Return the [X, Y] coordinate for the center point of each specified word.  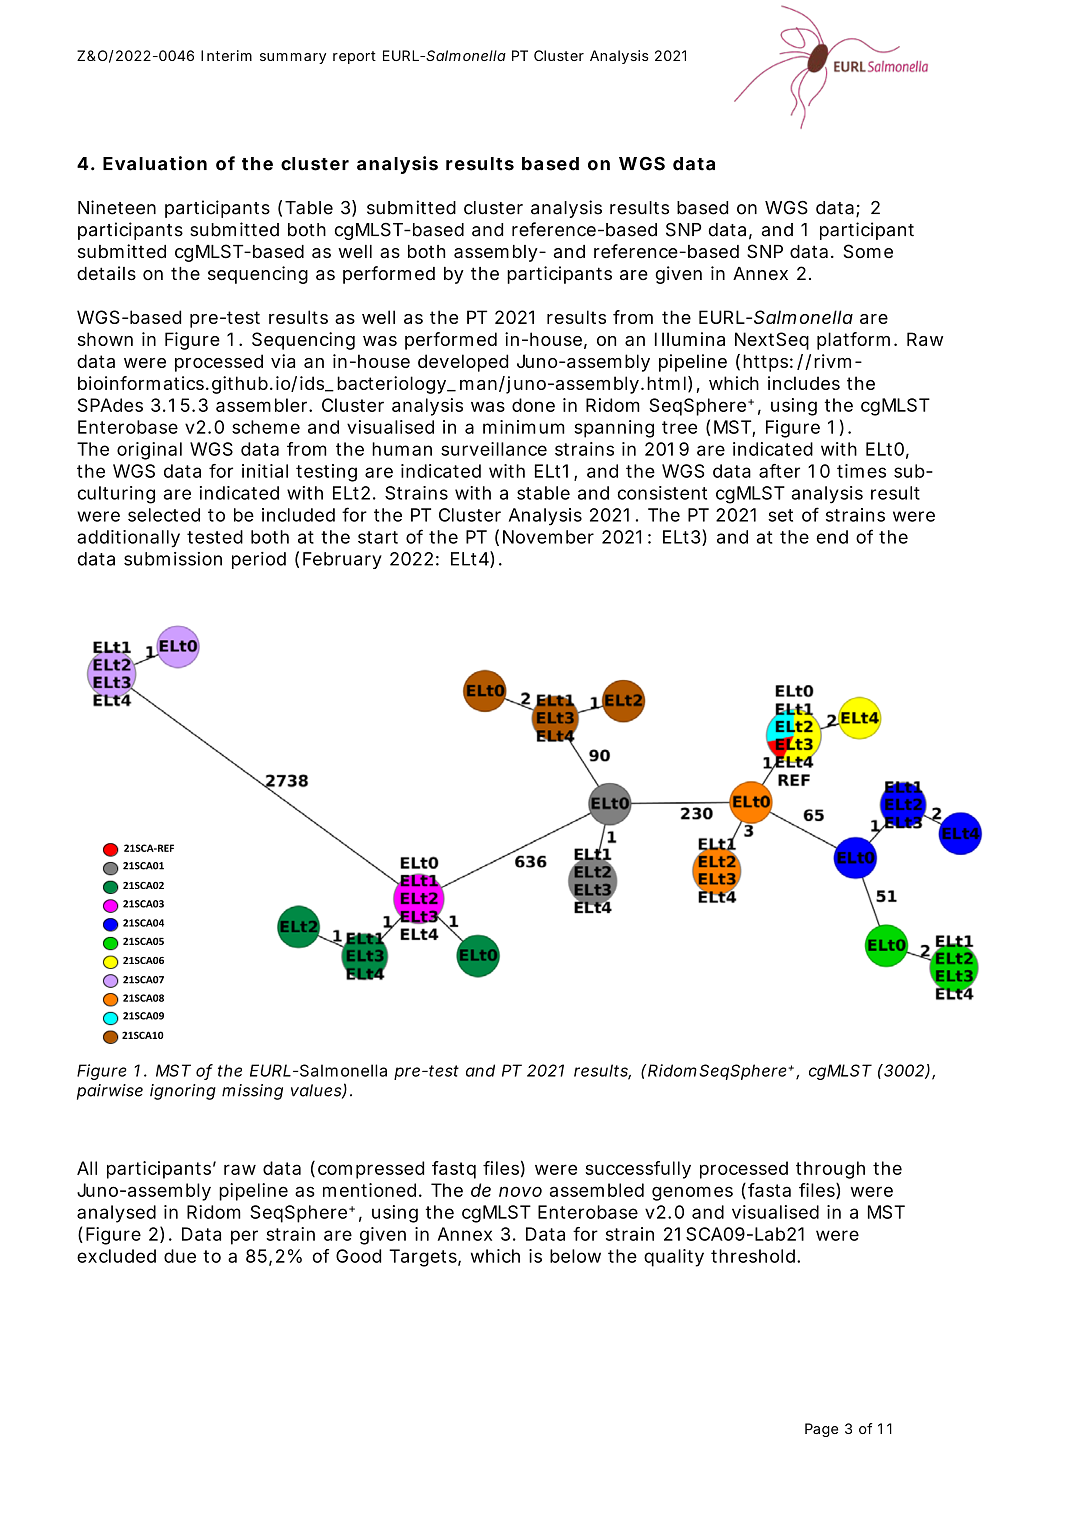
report [354, 57]
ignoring [183, 1092]
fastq [454, 1170]
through [830, 1170]
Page [821, 1430]
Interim [226, 55]
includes [804, 383]
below [575, 1256]
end [832, 537]
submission [173, 559]
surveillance [494, 449]
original [149, 451]
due [180, 1256]
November [548, 537]
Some [868, 251]
